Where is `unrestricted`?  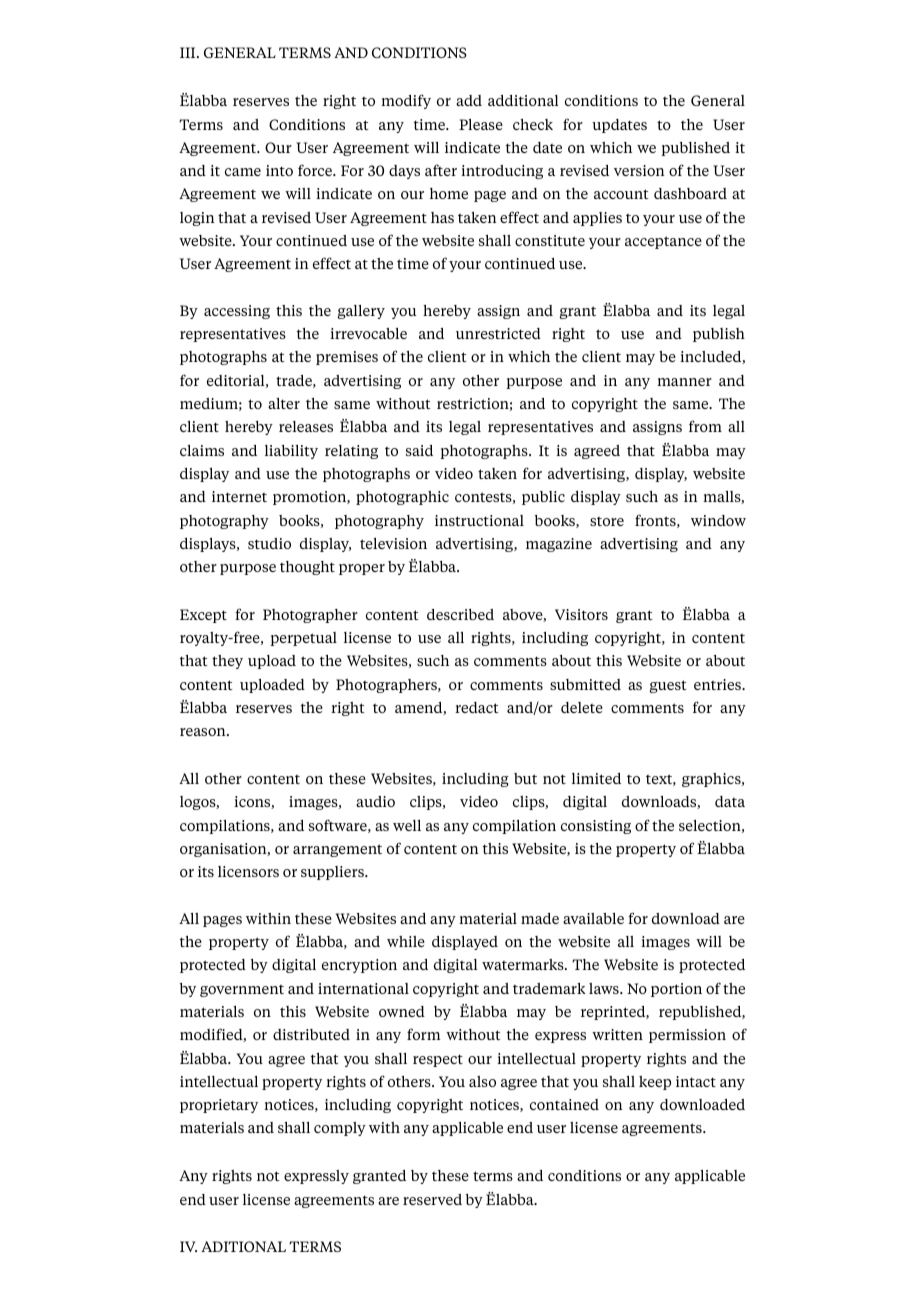
unrestricted is located at coordinates (498, 333).
